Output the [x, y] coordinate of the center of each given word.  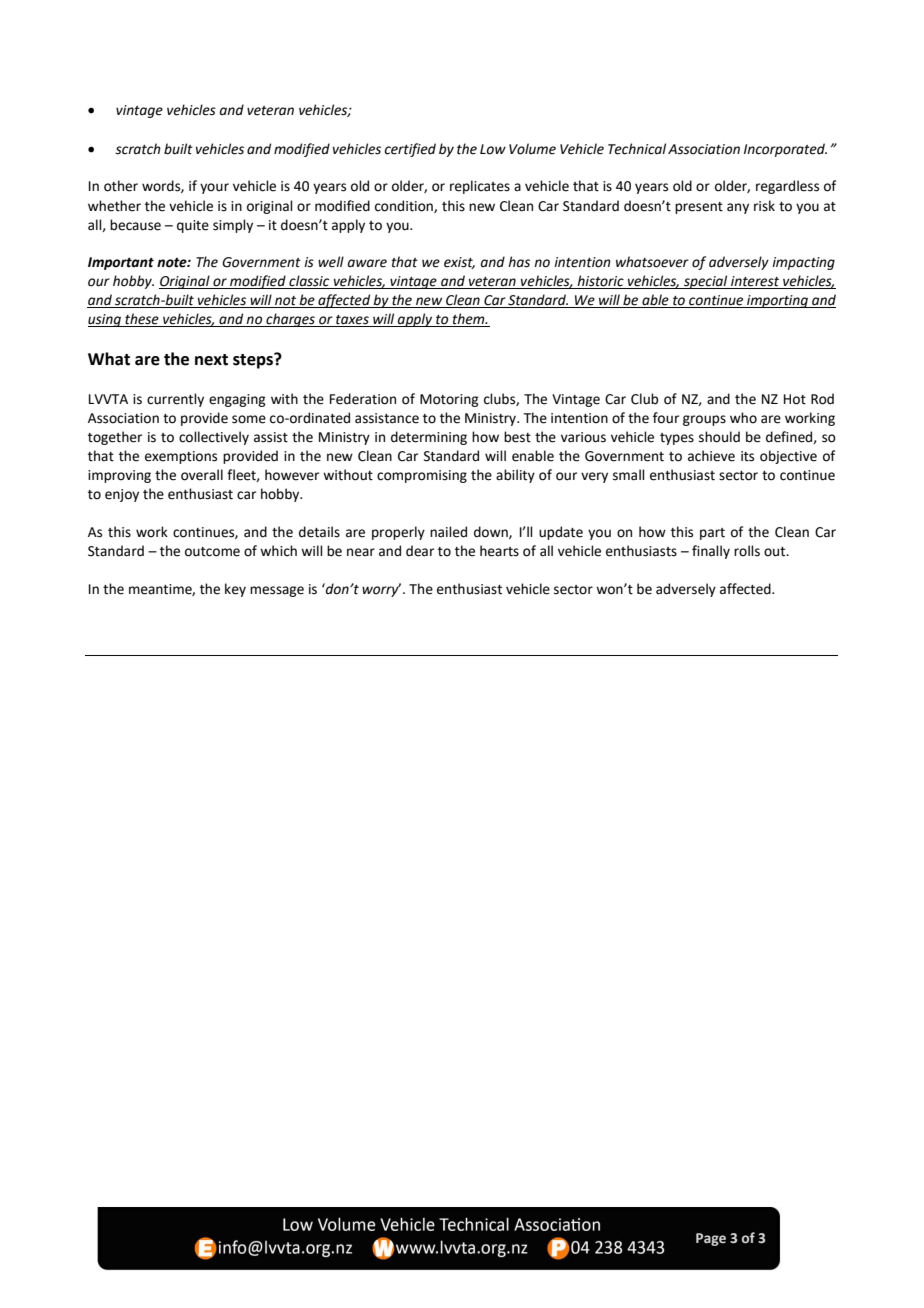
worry [381, 590]
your [214, 188]
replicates [480, 187]
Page [711, 1239]
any [738, 208]
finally [711, 552]
